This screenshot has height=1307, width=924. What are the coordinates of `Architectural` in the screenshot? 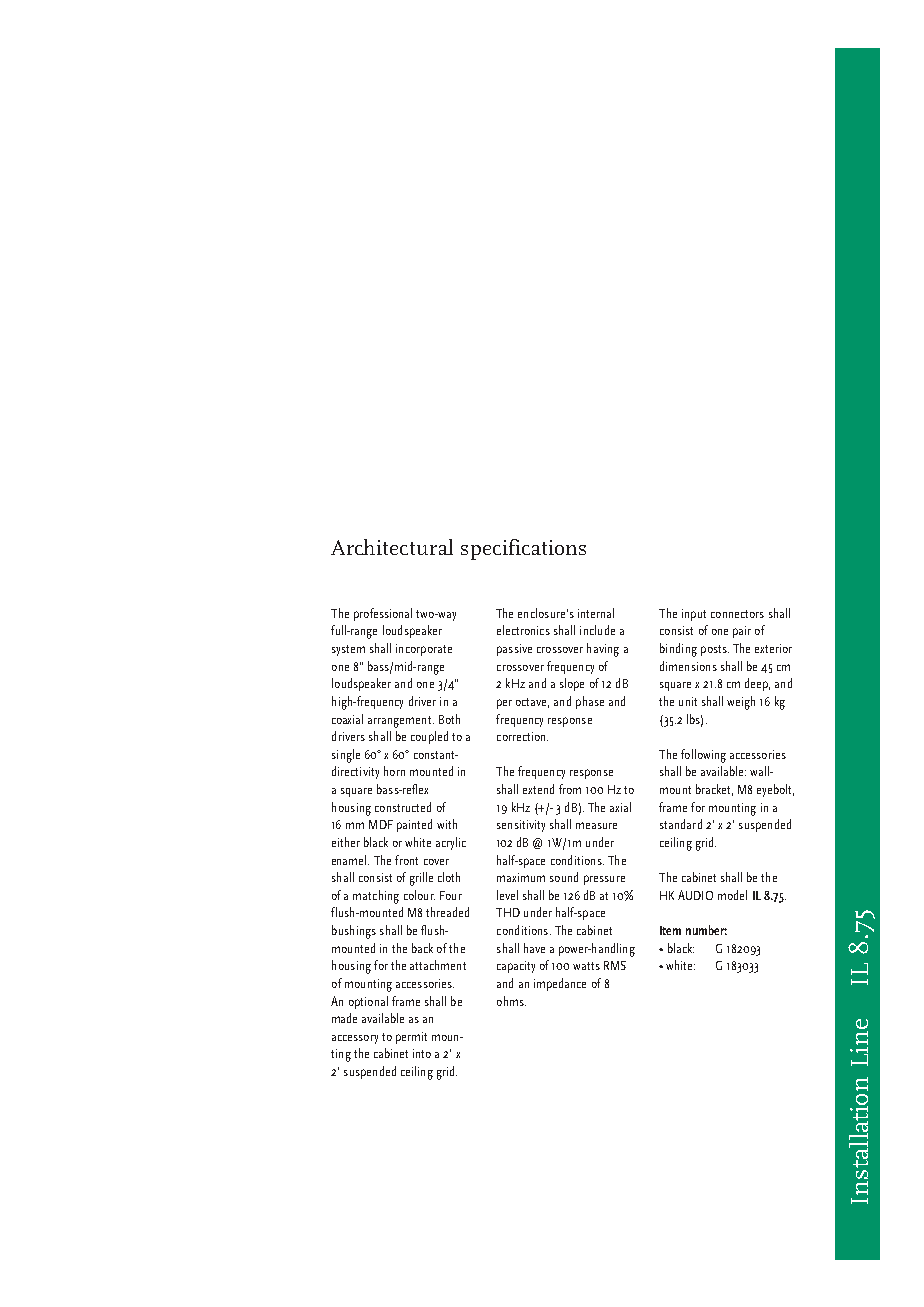 It's located at (392, 547).
